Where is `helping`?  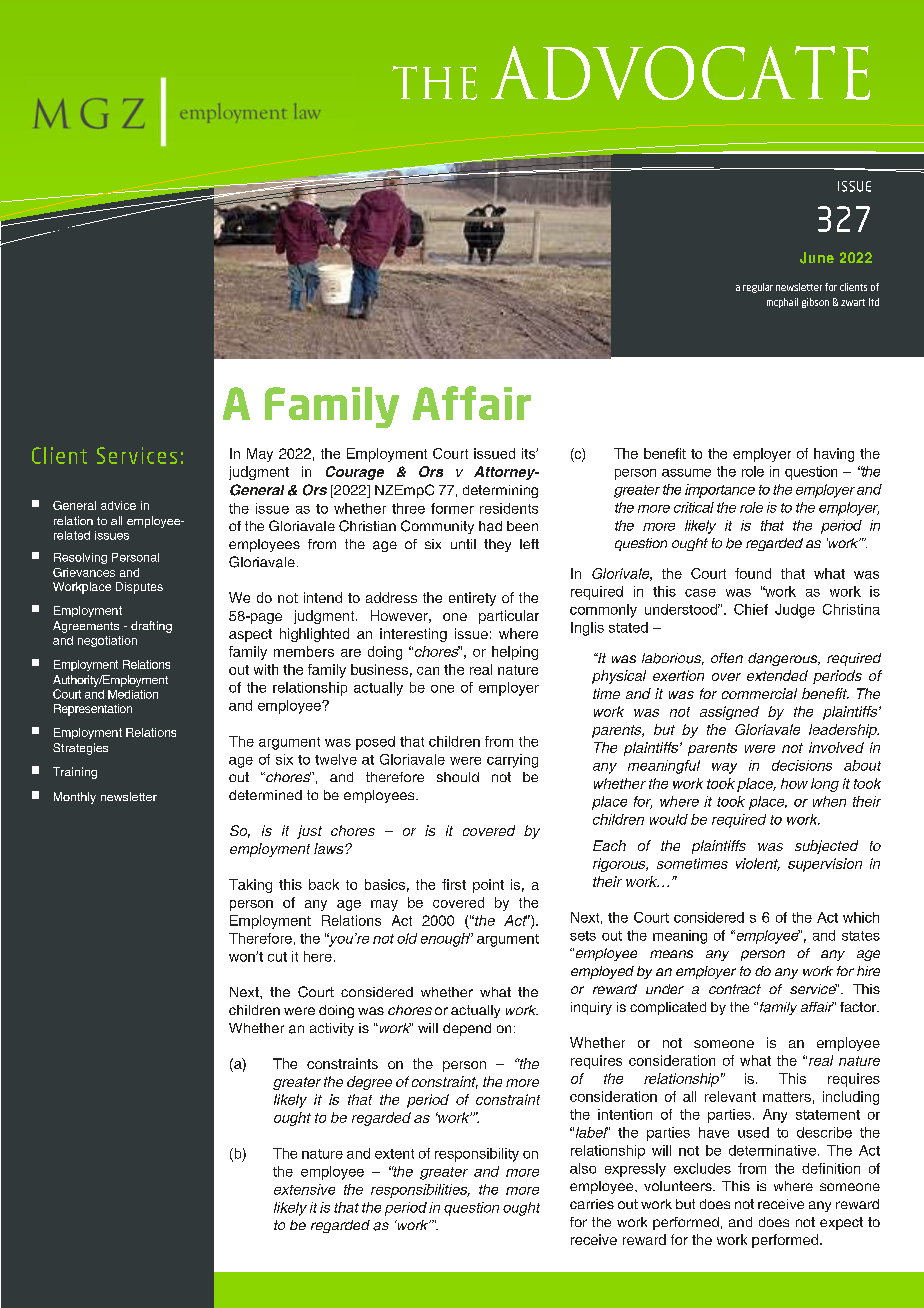 helping is located at coordinates (515, 653).
